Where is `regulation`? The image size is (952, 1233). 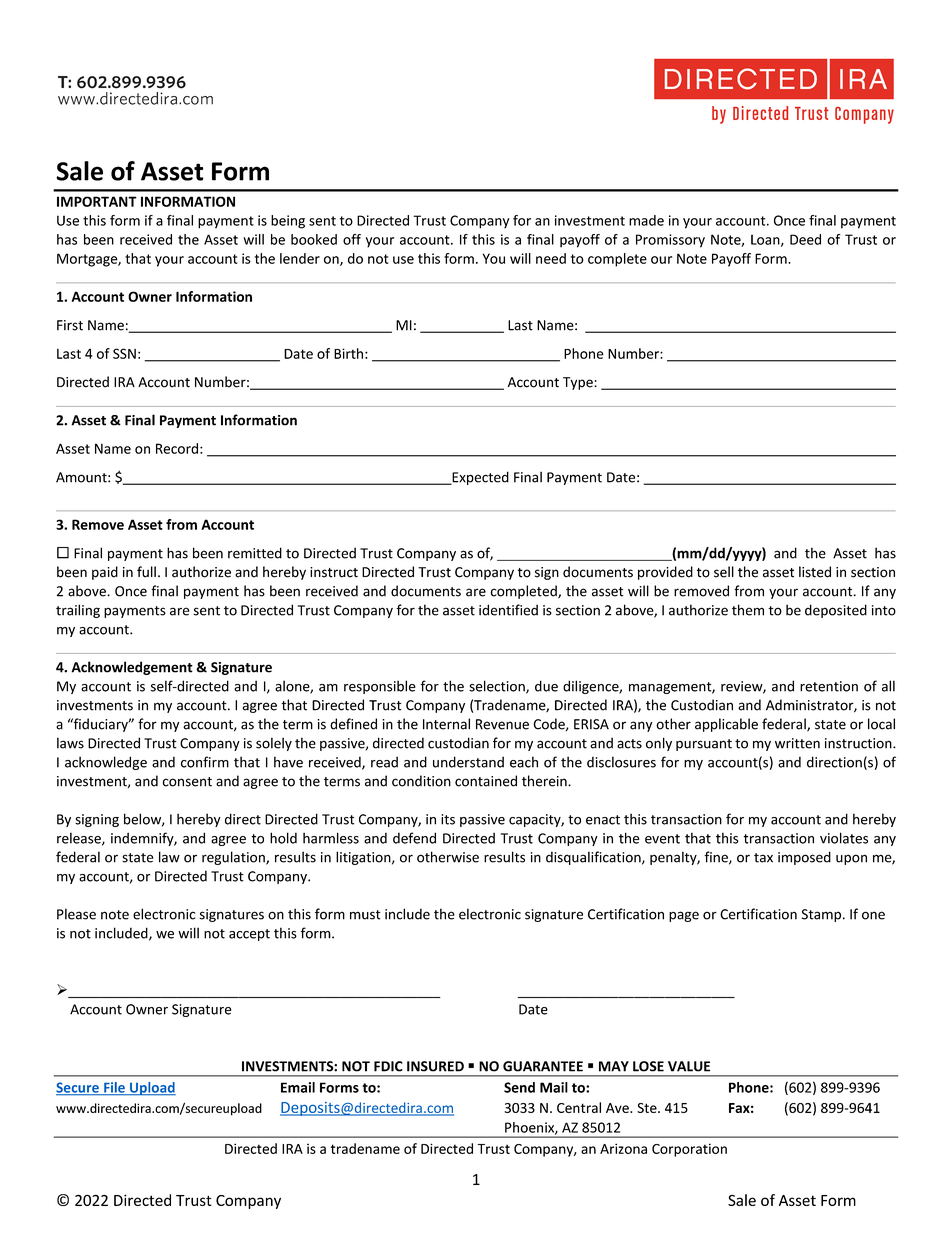
regulation is located at coordinates (234, 858).
